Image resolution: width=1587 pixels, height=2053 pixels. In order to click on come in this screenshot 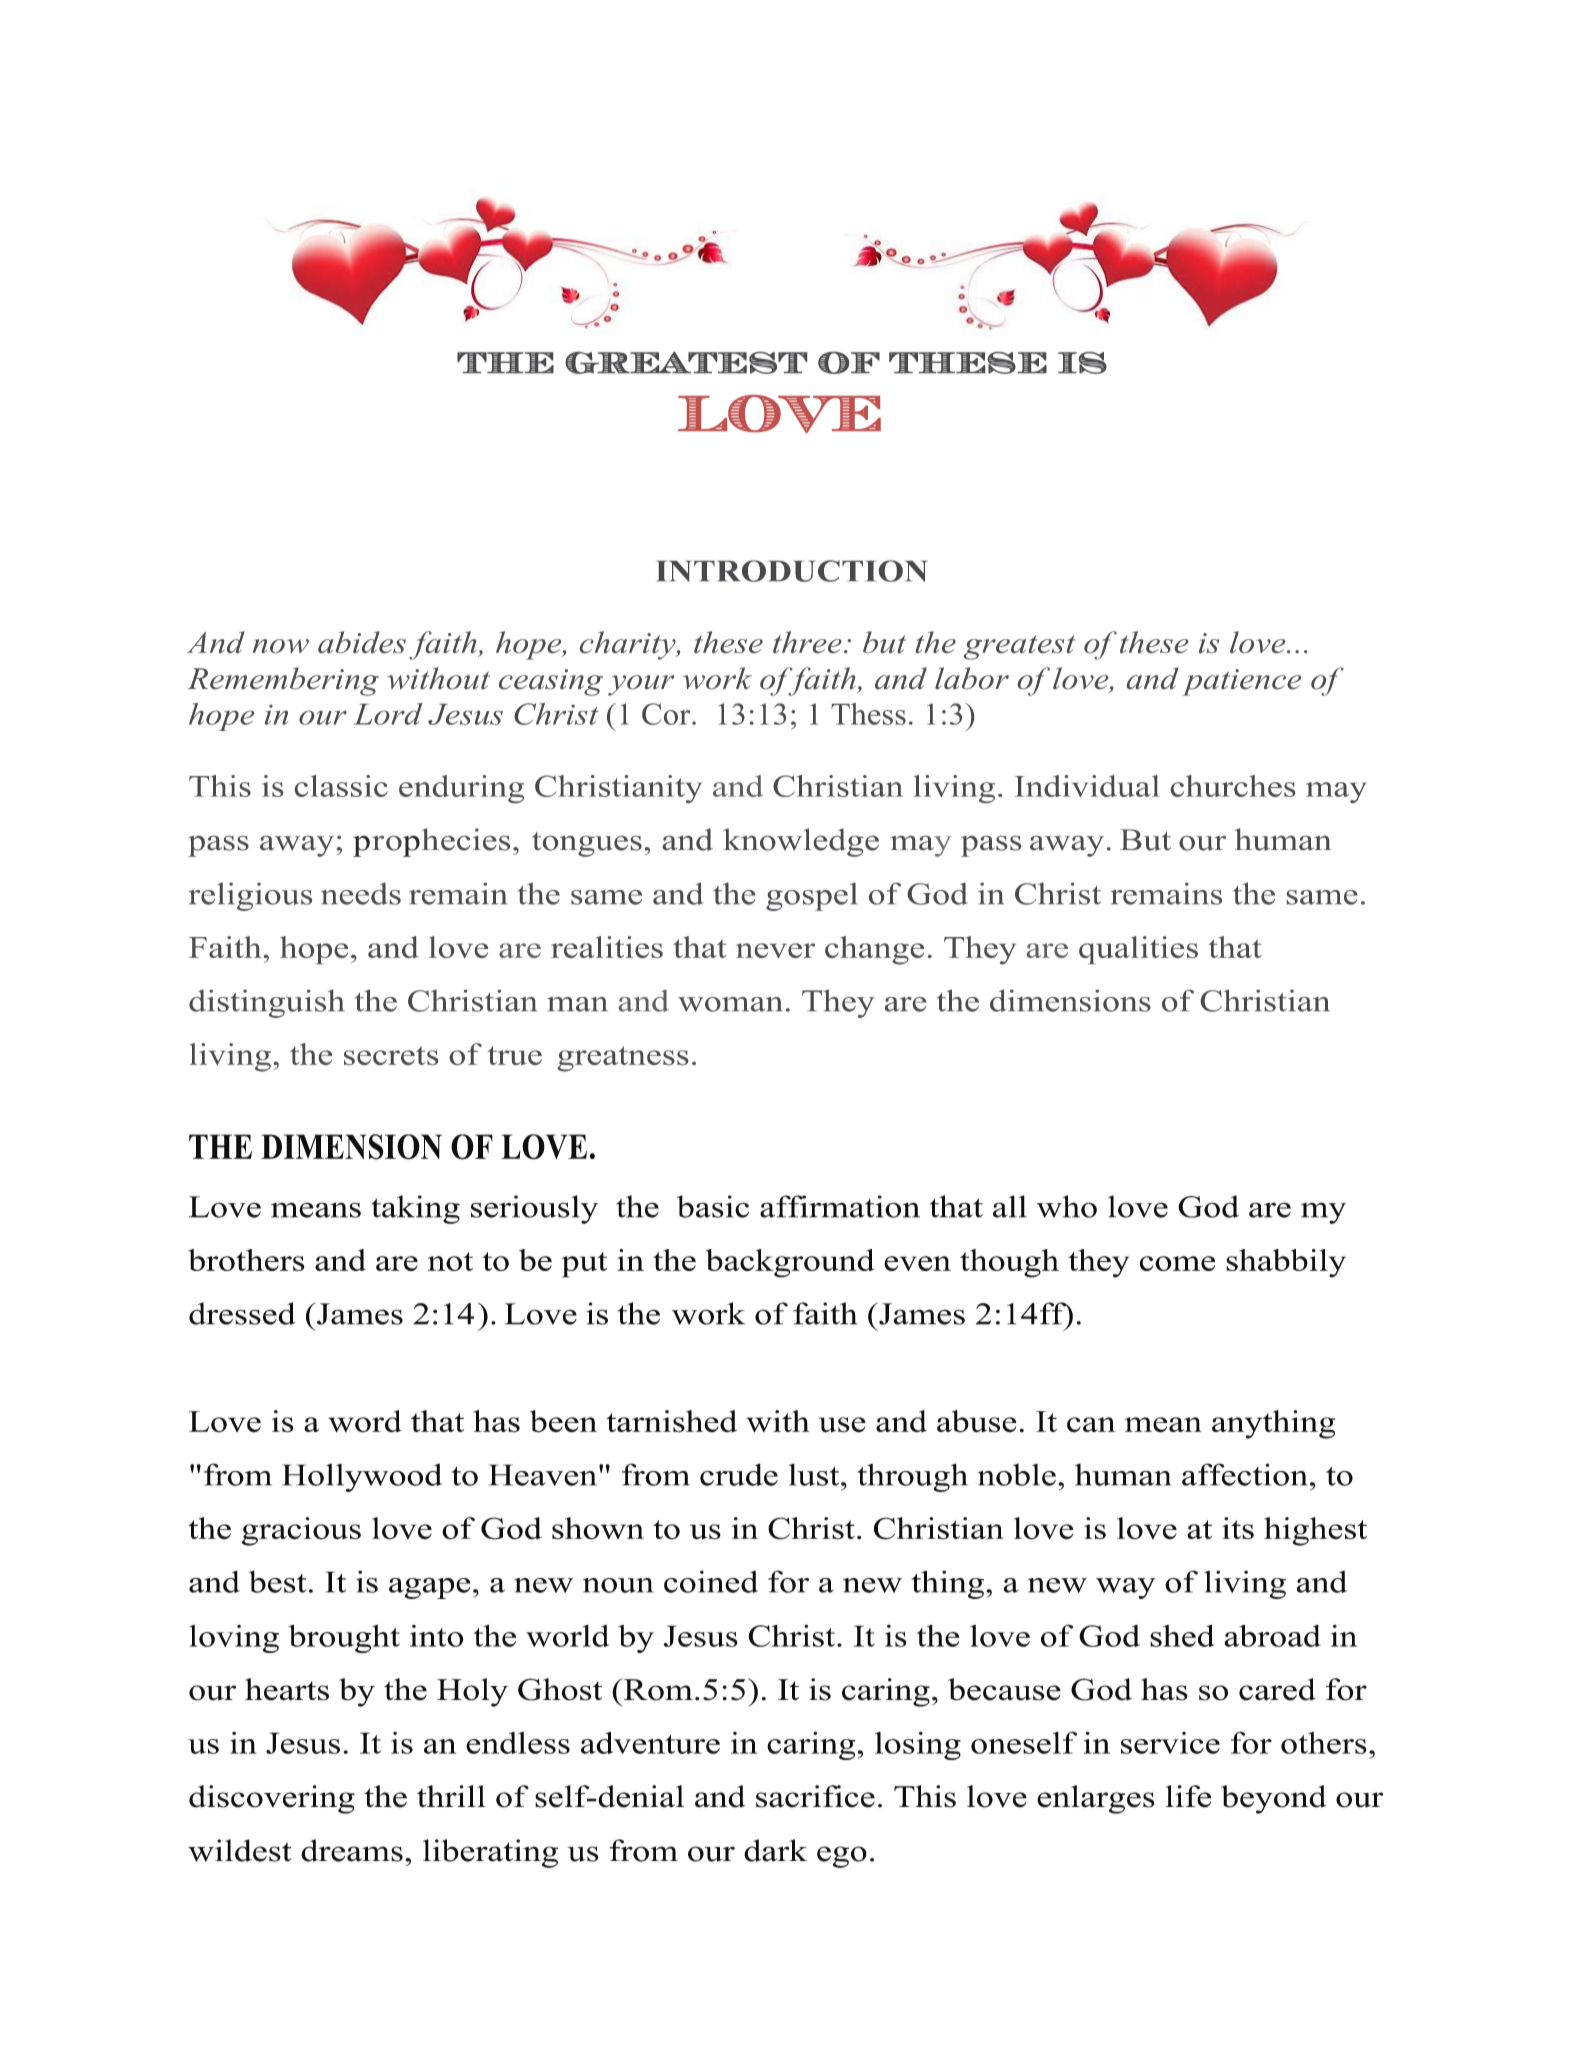, I will do `click(1177, 1263)`.
